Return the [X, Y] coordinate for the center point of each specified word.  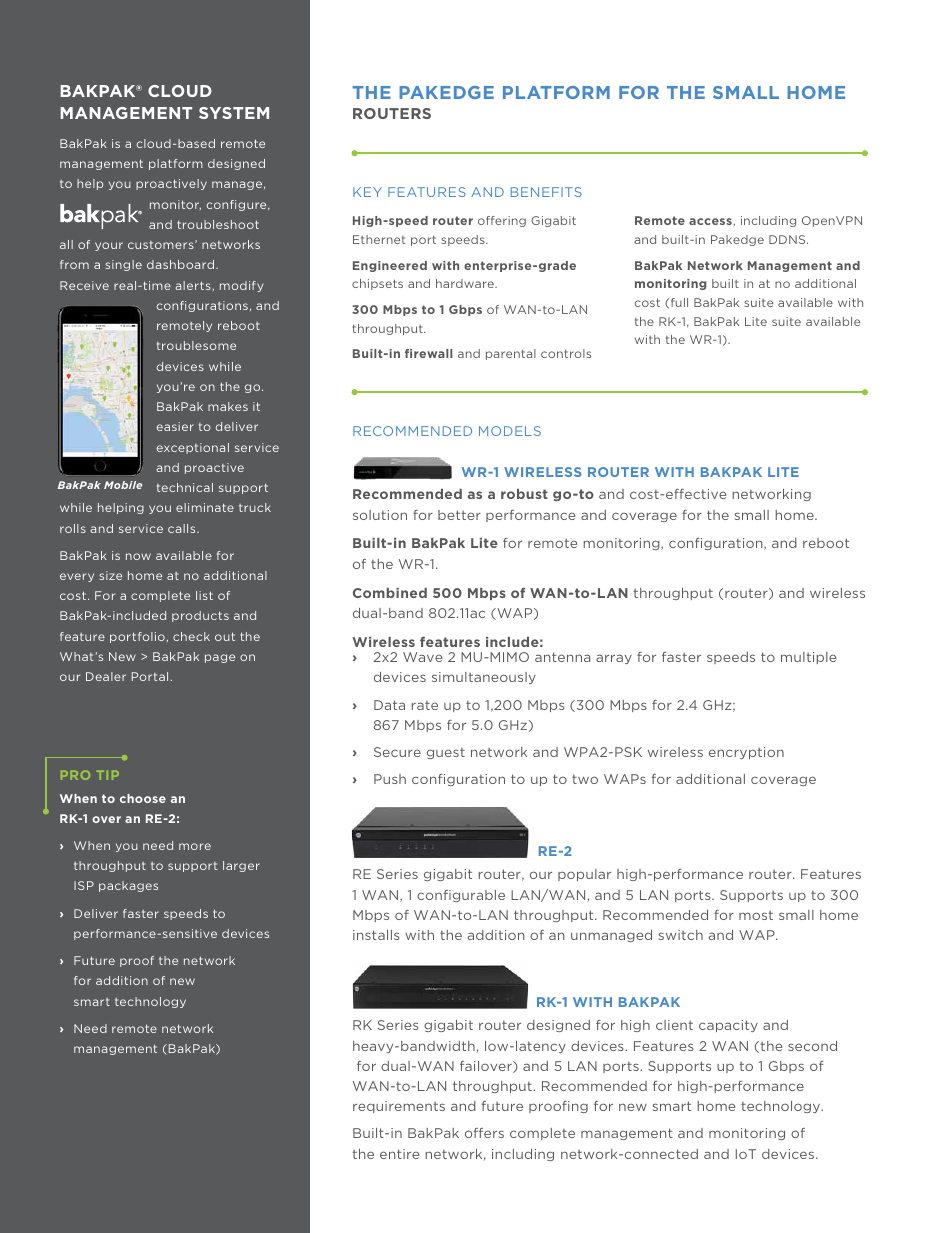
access [711, 221]
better [459, 515]
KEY [367, 192]
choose [143, 798]
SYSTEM [234, 113]
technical [185, 487]
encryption [746, 753]
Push [390, 779]
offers [484, 1133]
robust [524, 494]
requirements [399, 1107]
